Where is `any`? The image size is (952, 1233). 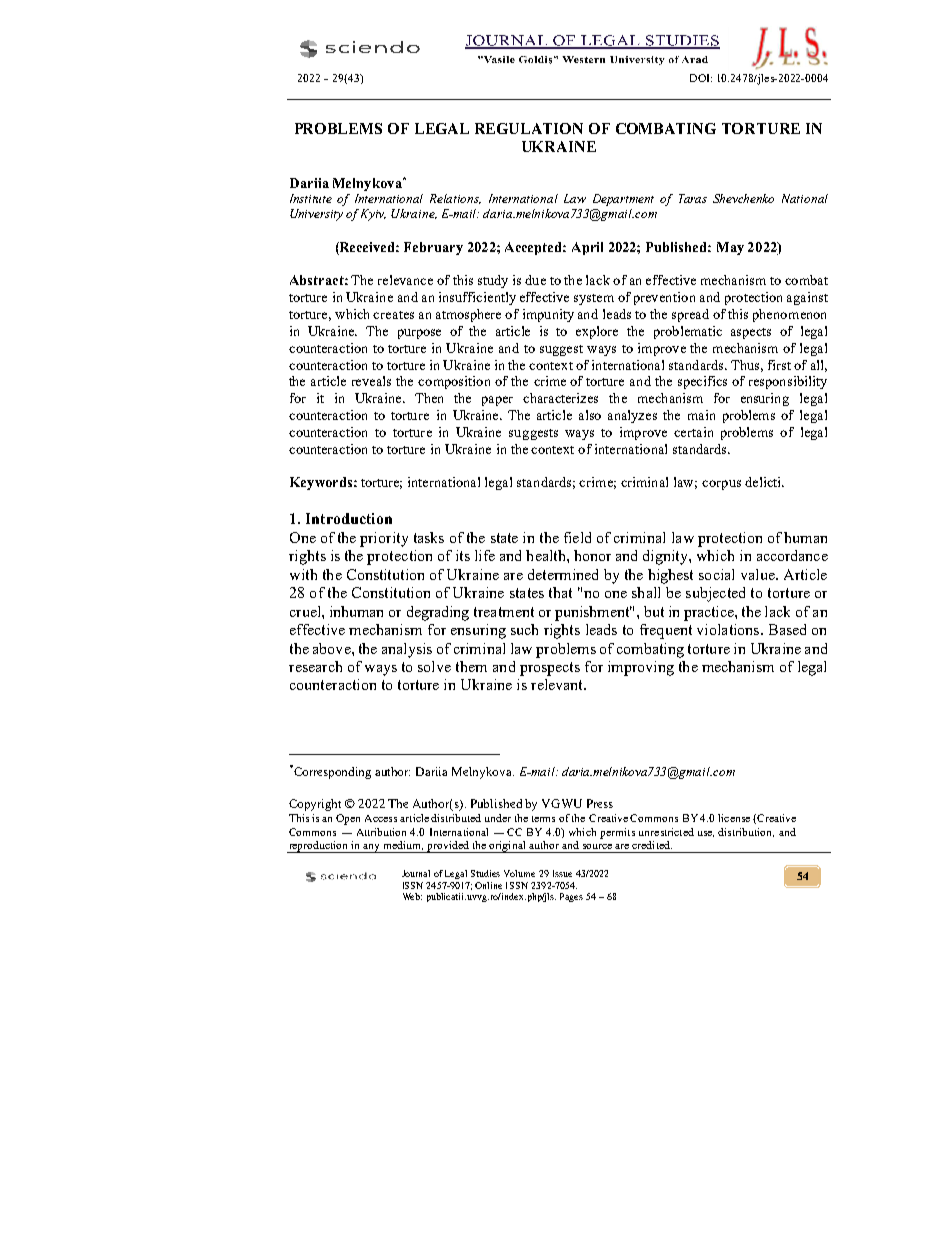
any is located at coordinates (372, 848).
